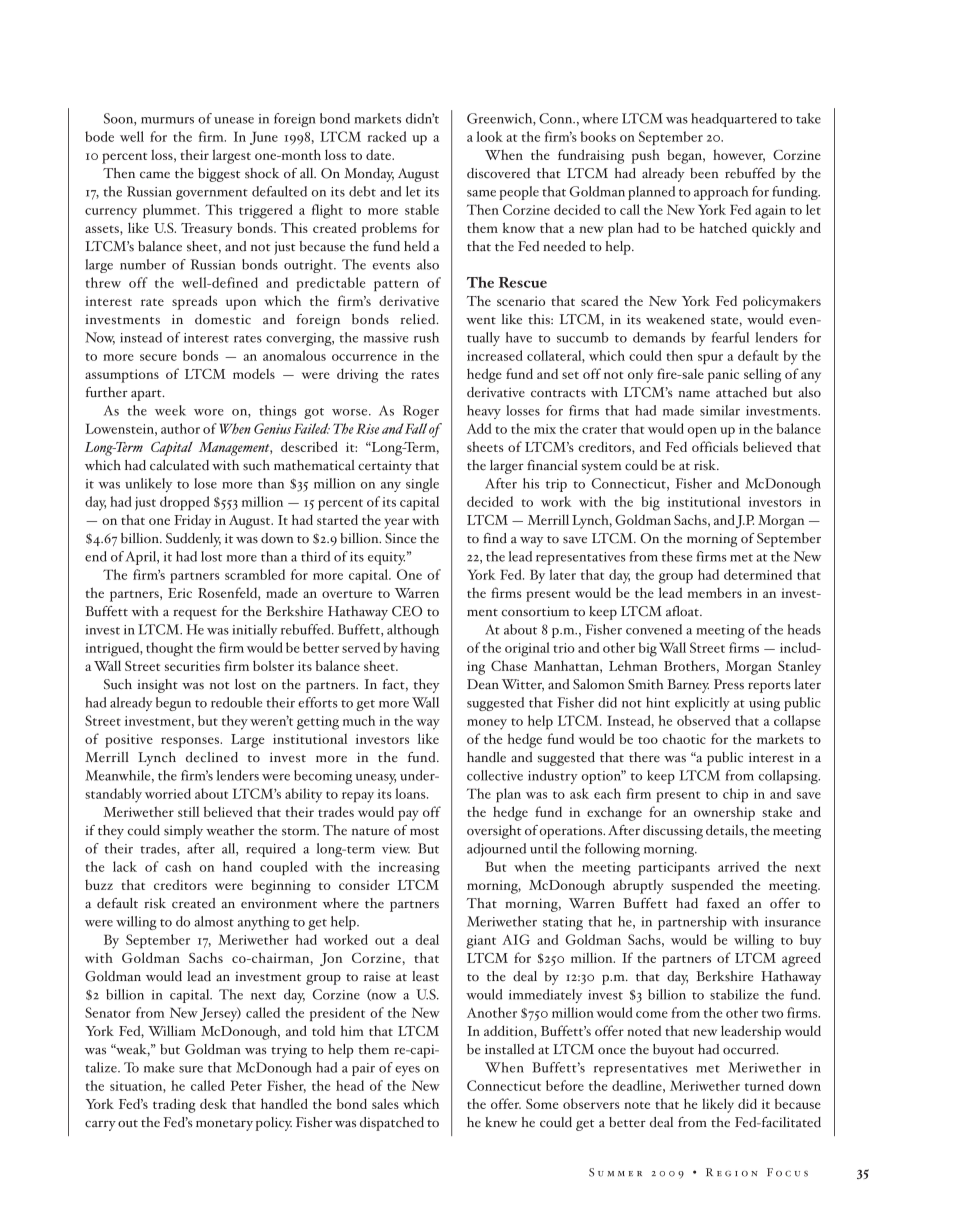  Describe the element at coordinates (158, 357) in the screenshot. I see `secure` at that location.
